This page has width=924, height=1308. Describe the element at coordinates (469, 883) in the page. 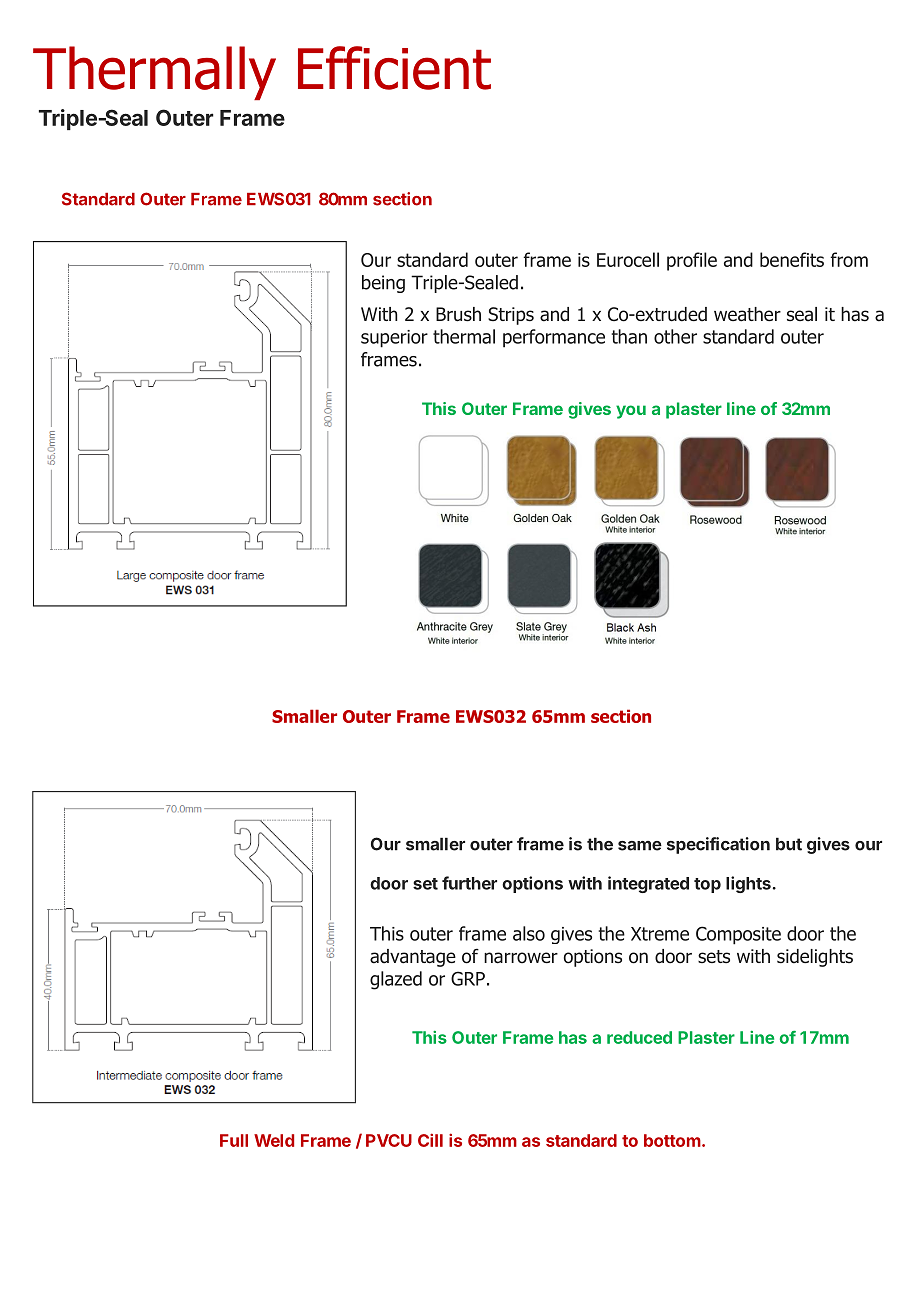

I see `further` at that location.
